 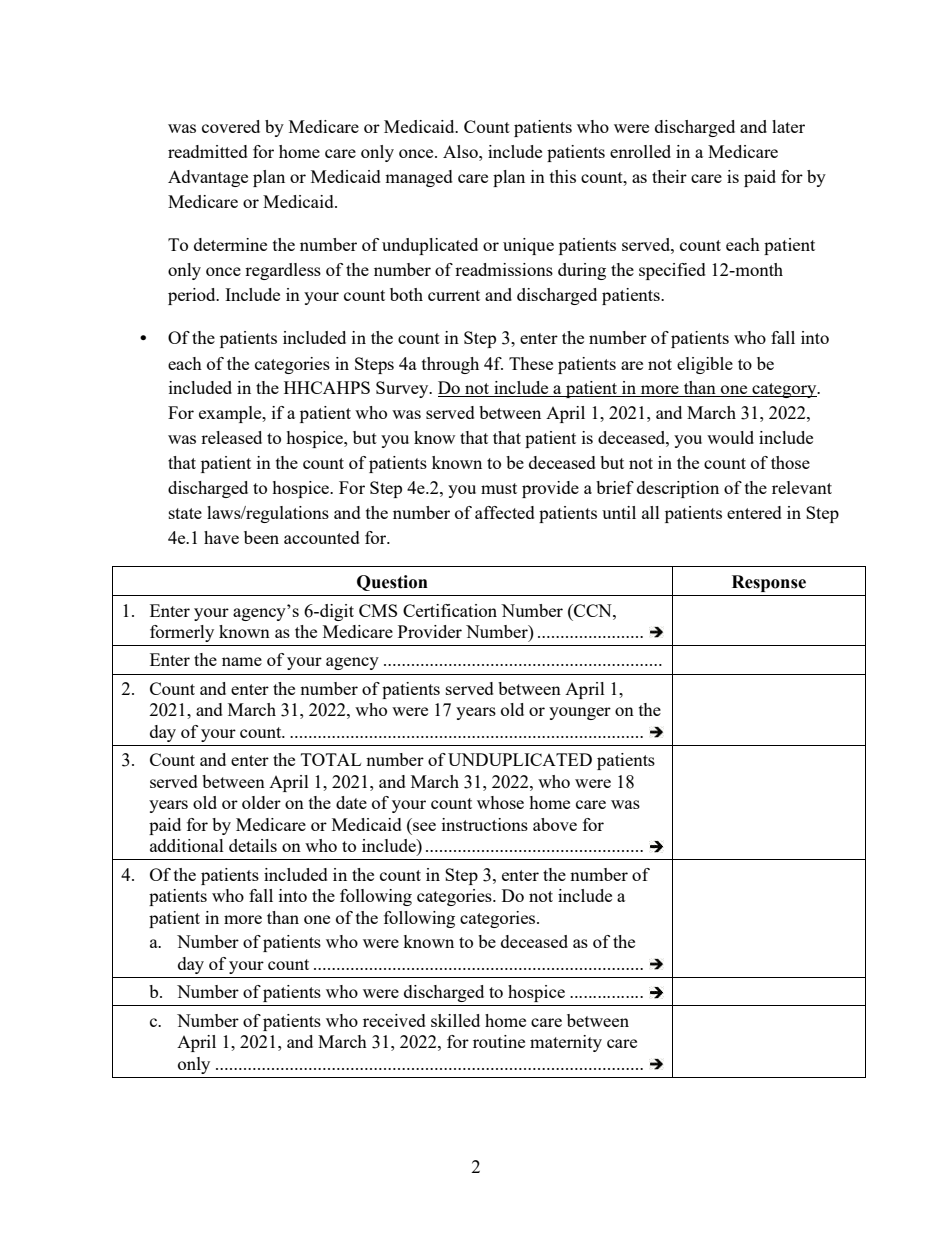 I want to click on maternity, so click(x=566, y=1043).
